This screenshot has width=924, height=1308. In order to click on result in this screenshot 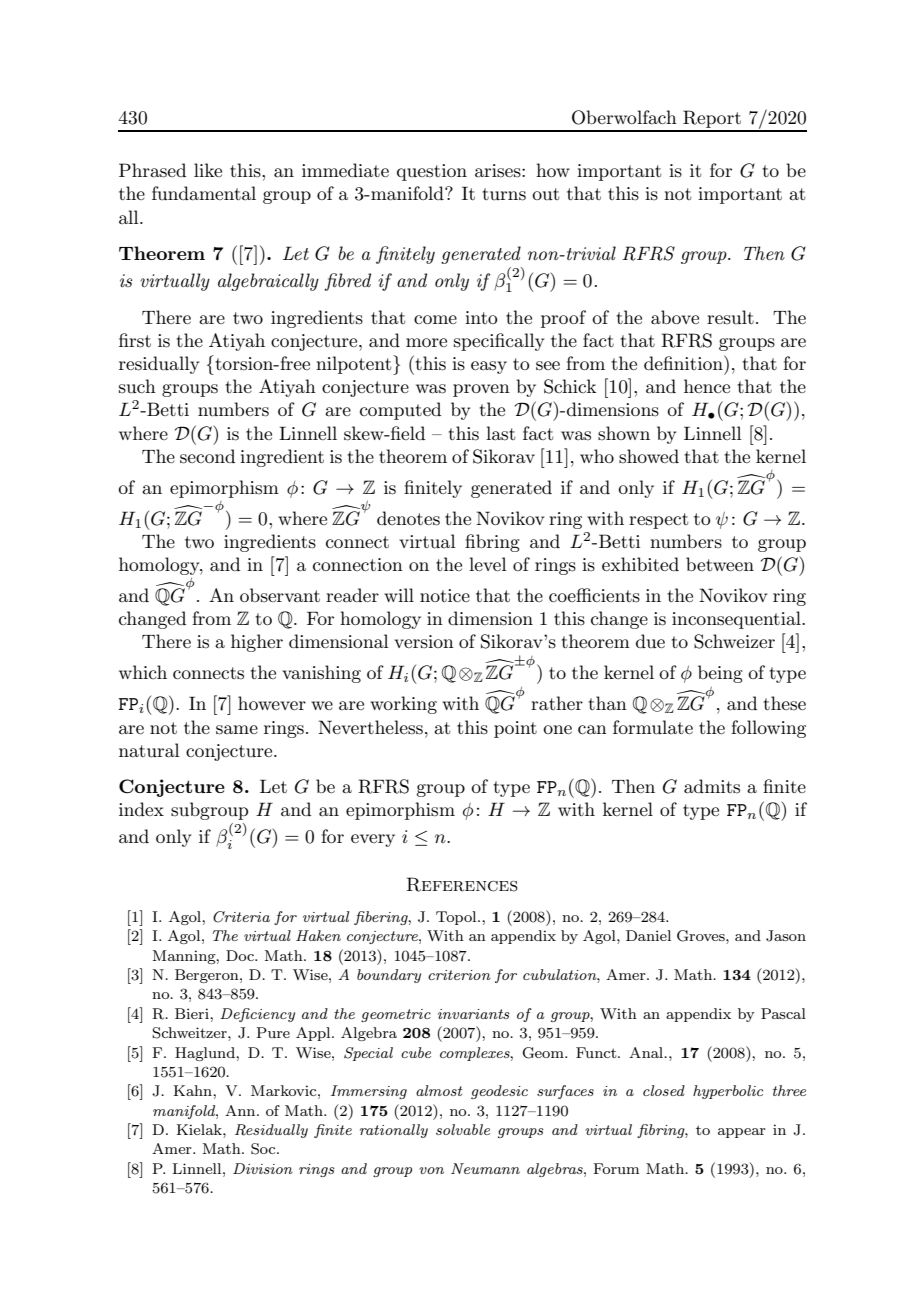, I will do `click(730, 317)`.
